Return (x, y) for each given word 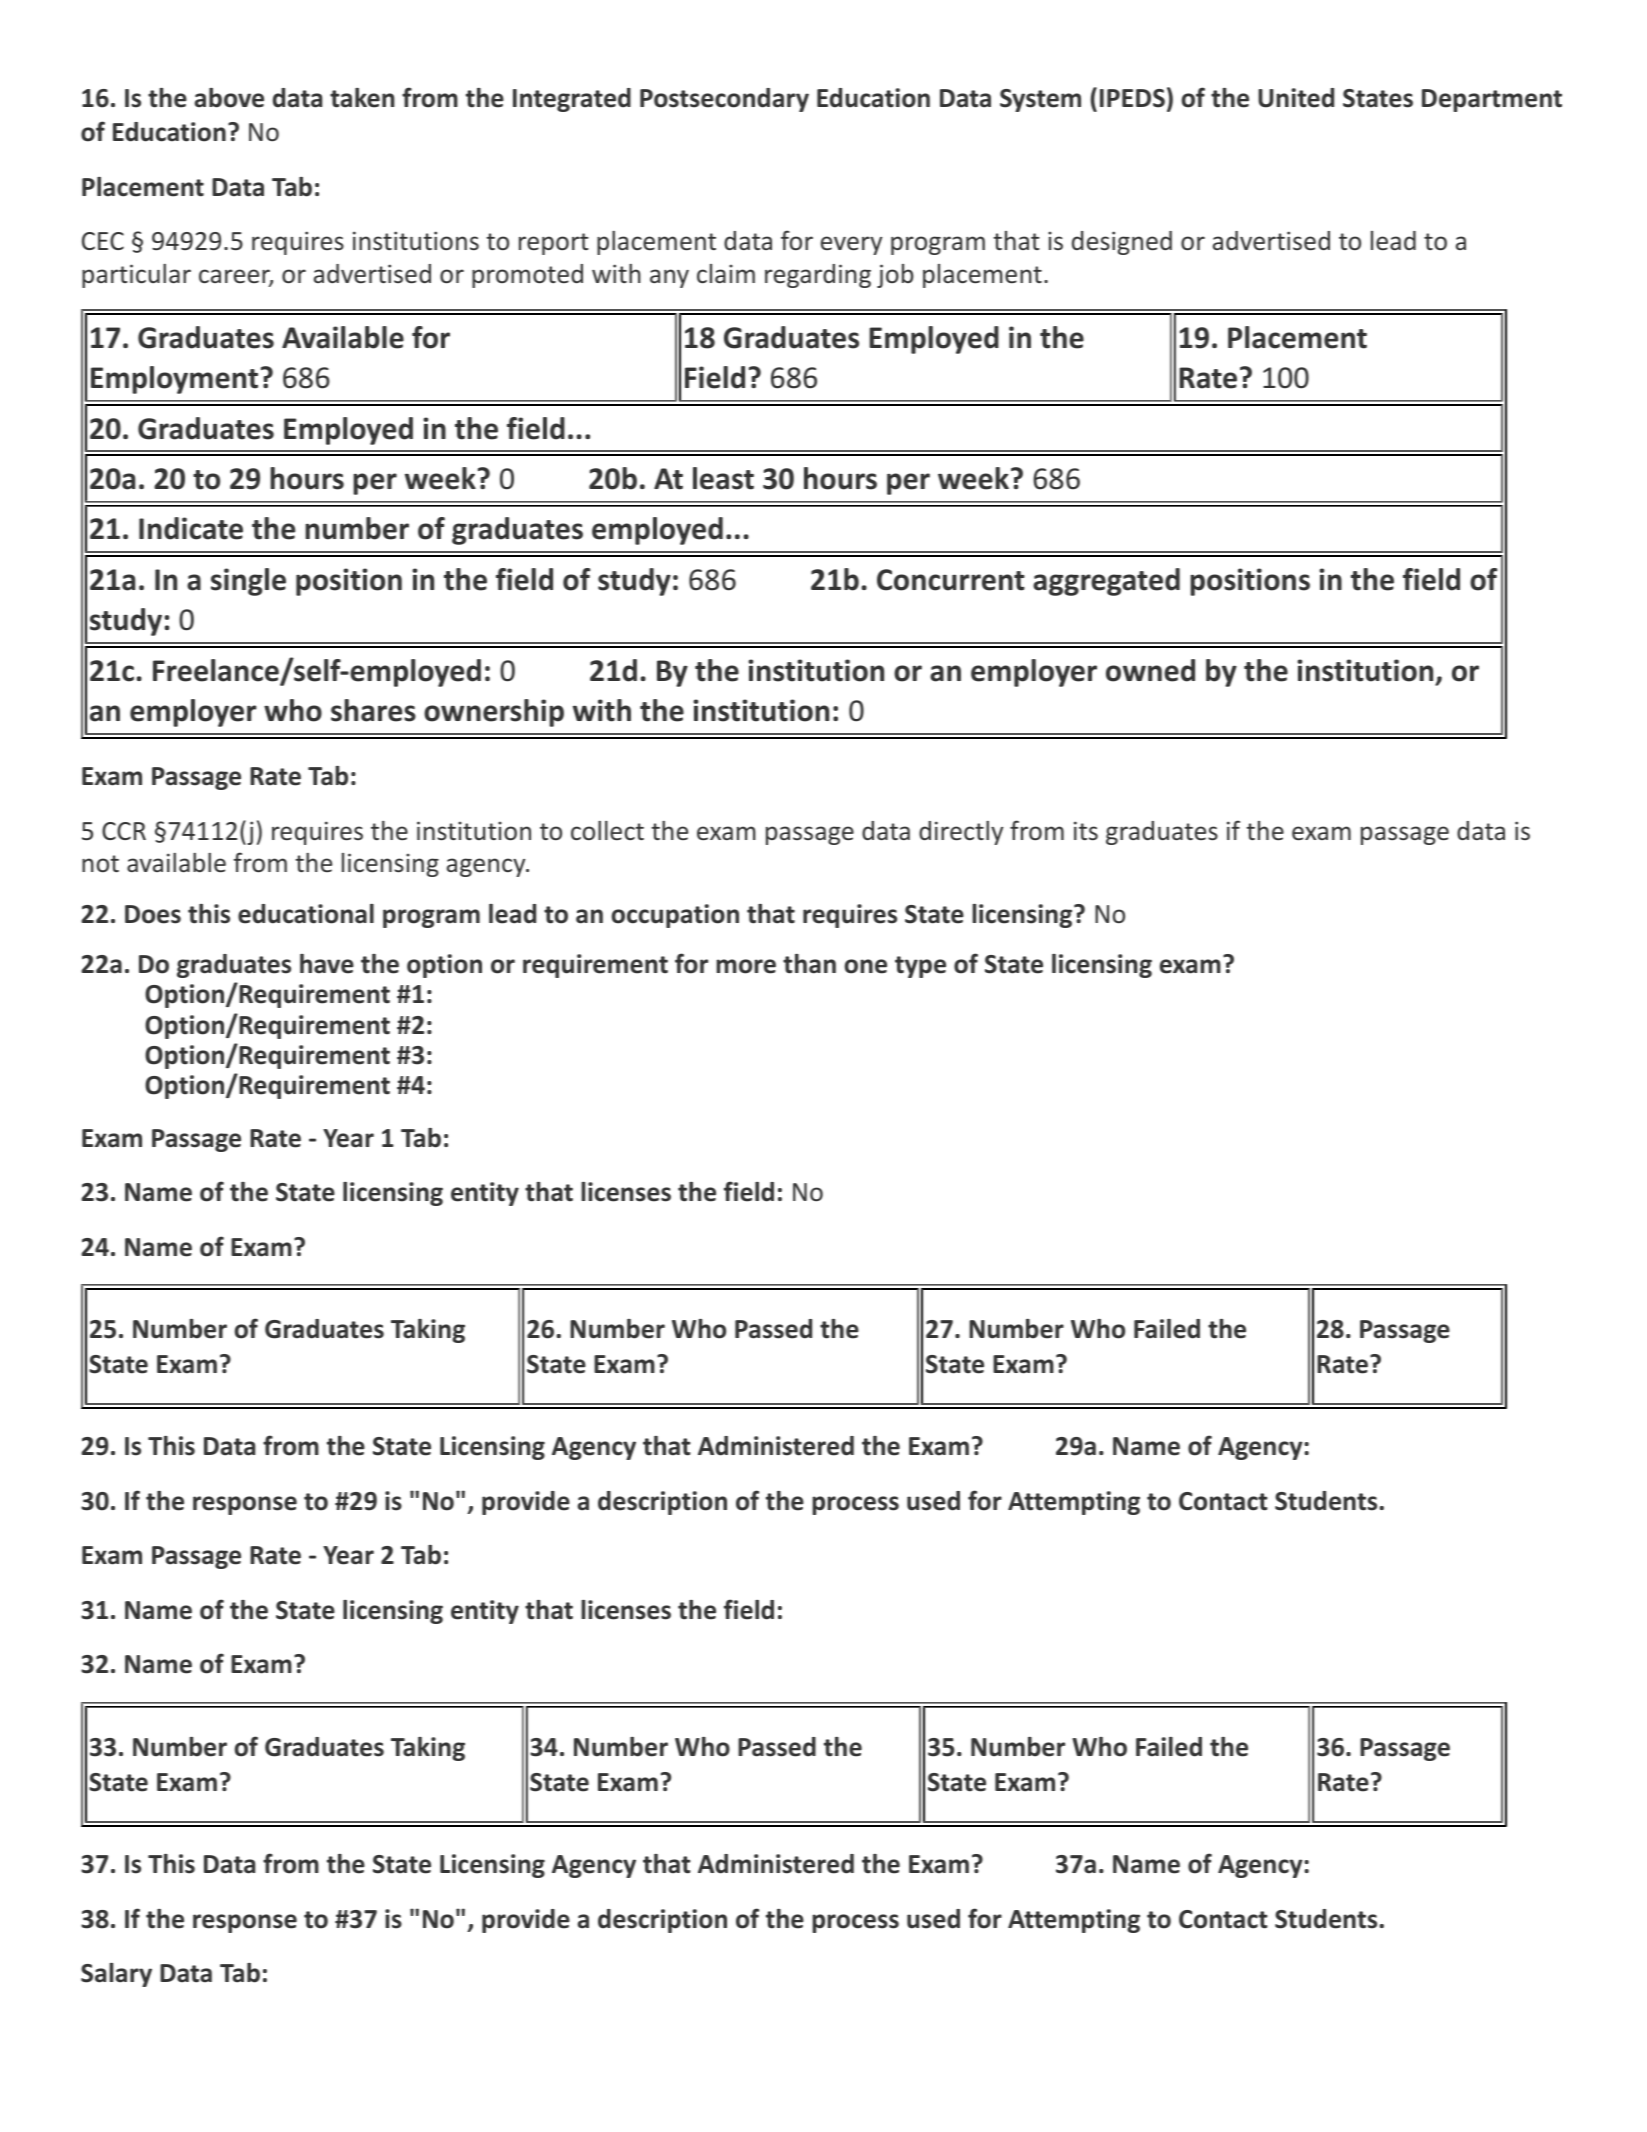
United (1296, 98)
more (746, 966)
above (229, 98)
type (920, 967)
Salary (116, 1975)
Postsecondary (724, 100)
